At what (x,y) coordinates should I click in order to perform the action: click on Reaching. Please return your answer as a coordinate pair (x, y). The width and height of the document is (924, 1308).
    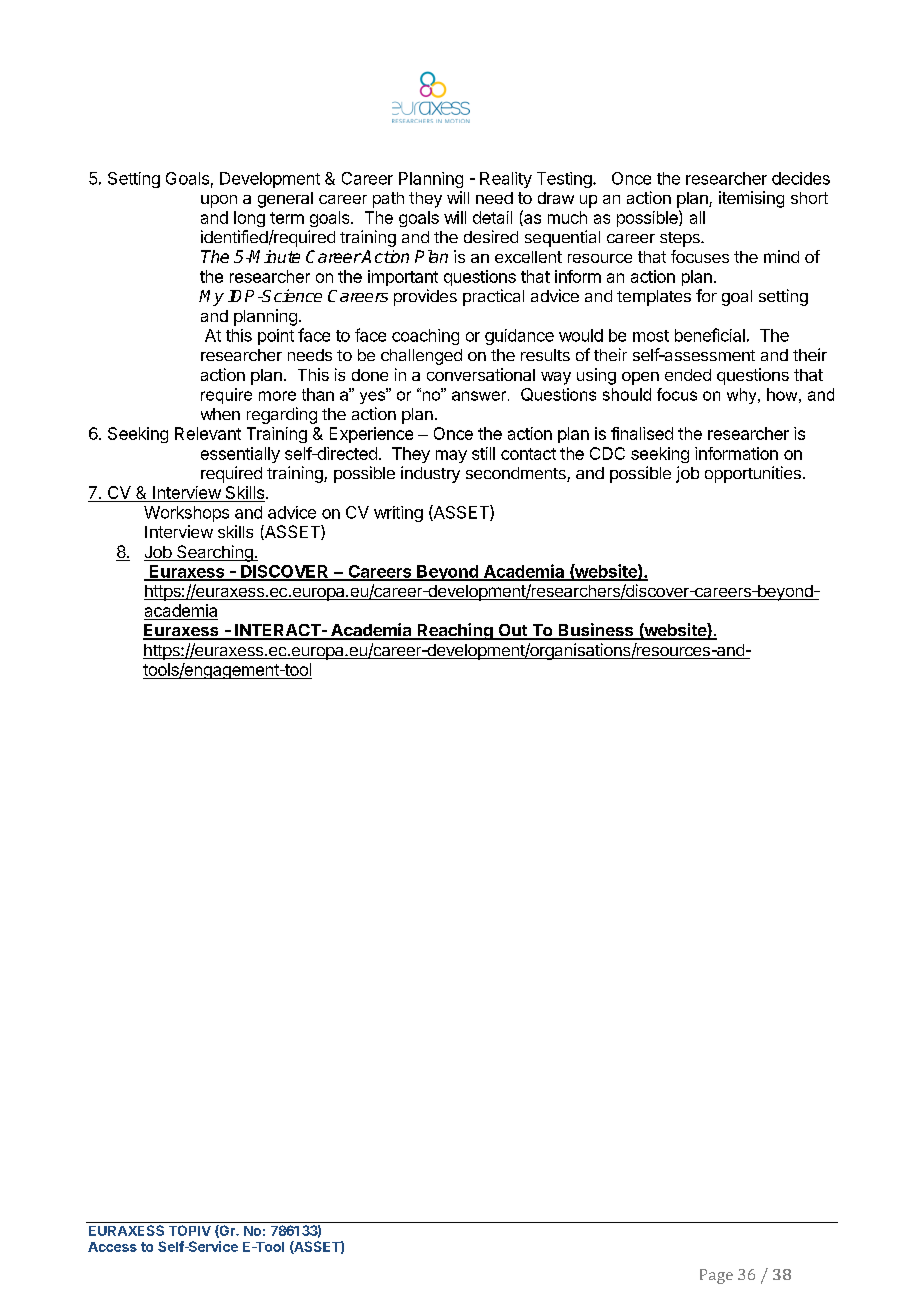
    Looking at the image, I should click on (455, 631).
